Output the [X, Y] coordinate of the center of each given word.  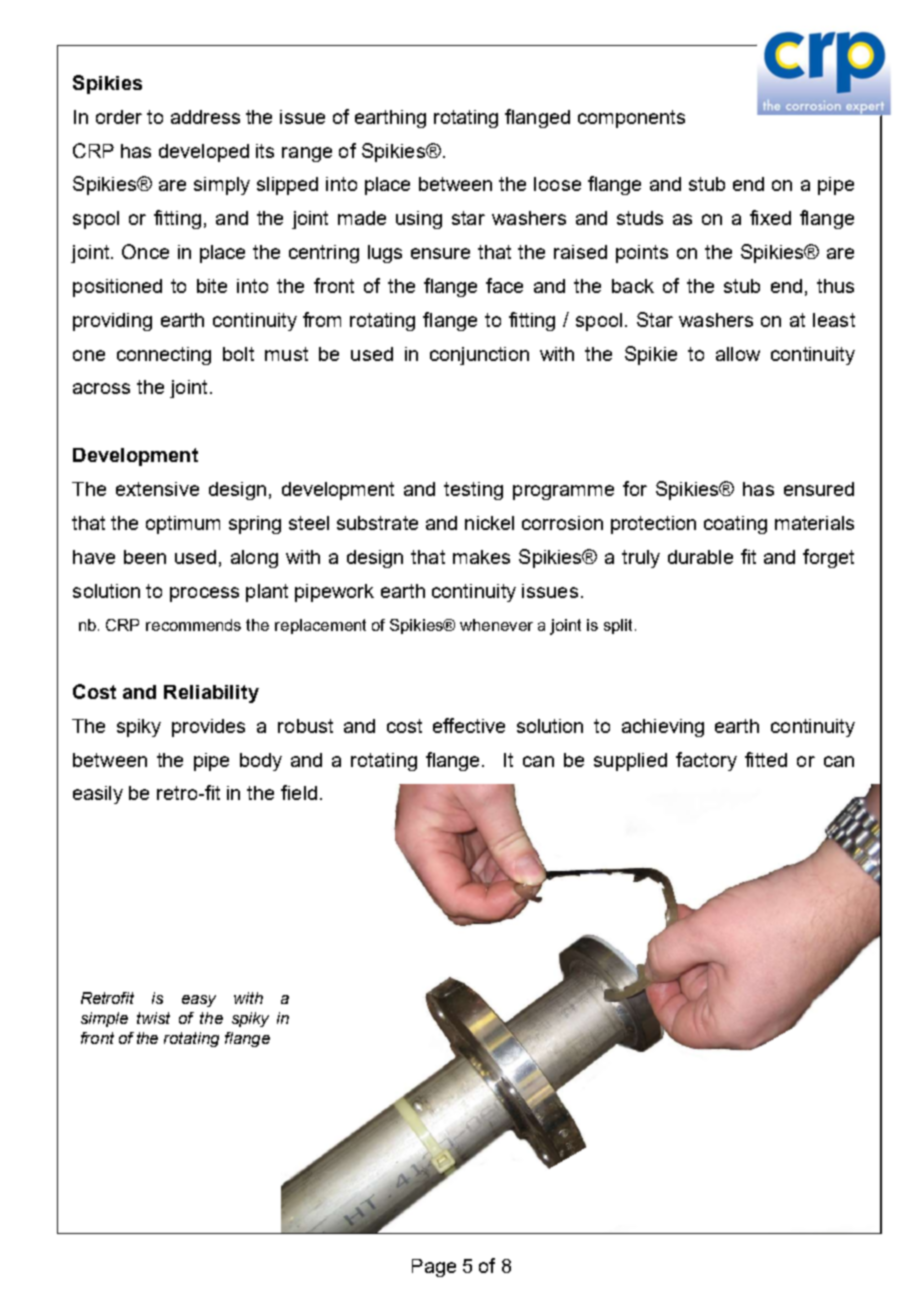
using [419, 220]
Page [434, 1268]
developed [204, 153]
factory [706, 761]
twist [153, 1018]
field [299, 792]
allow [738, 354]
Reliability [211, 694]
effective [469, 725]
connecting [164, 356]
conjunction [479, 356]
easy [199, 1001]
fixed [770, 217]
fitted [766, 759]
